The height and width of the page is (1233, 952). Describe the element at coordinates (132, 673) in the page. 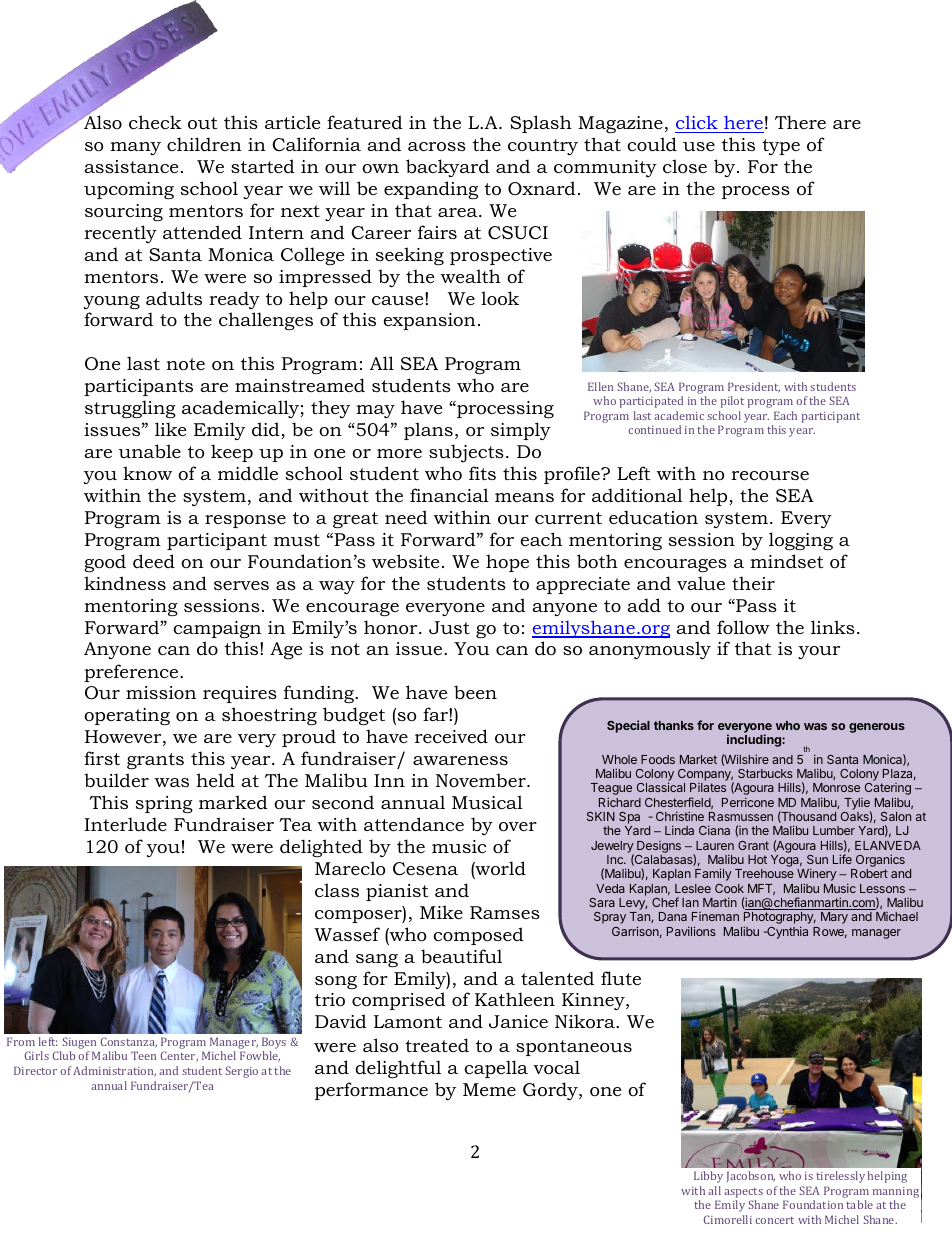

I see `preference` at that location.
